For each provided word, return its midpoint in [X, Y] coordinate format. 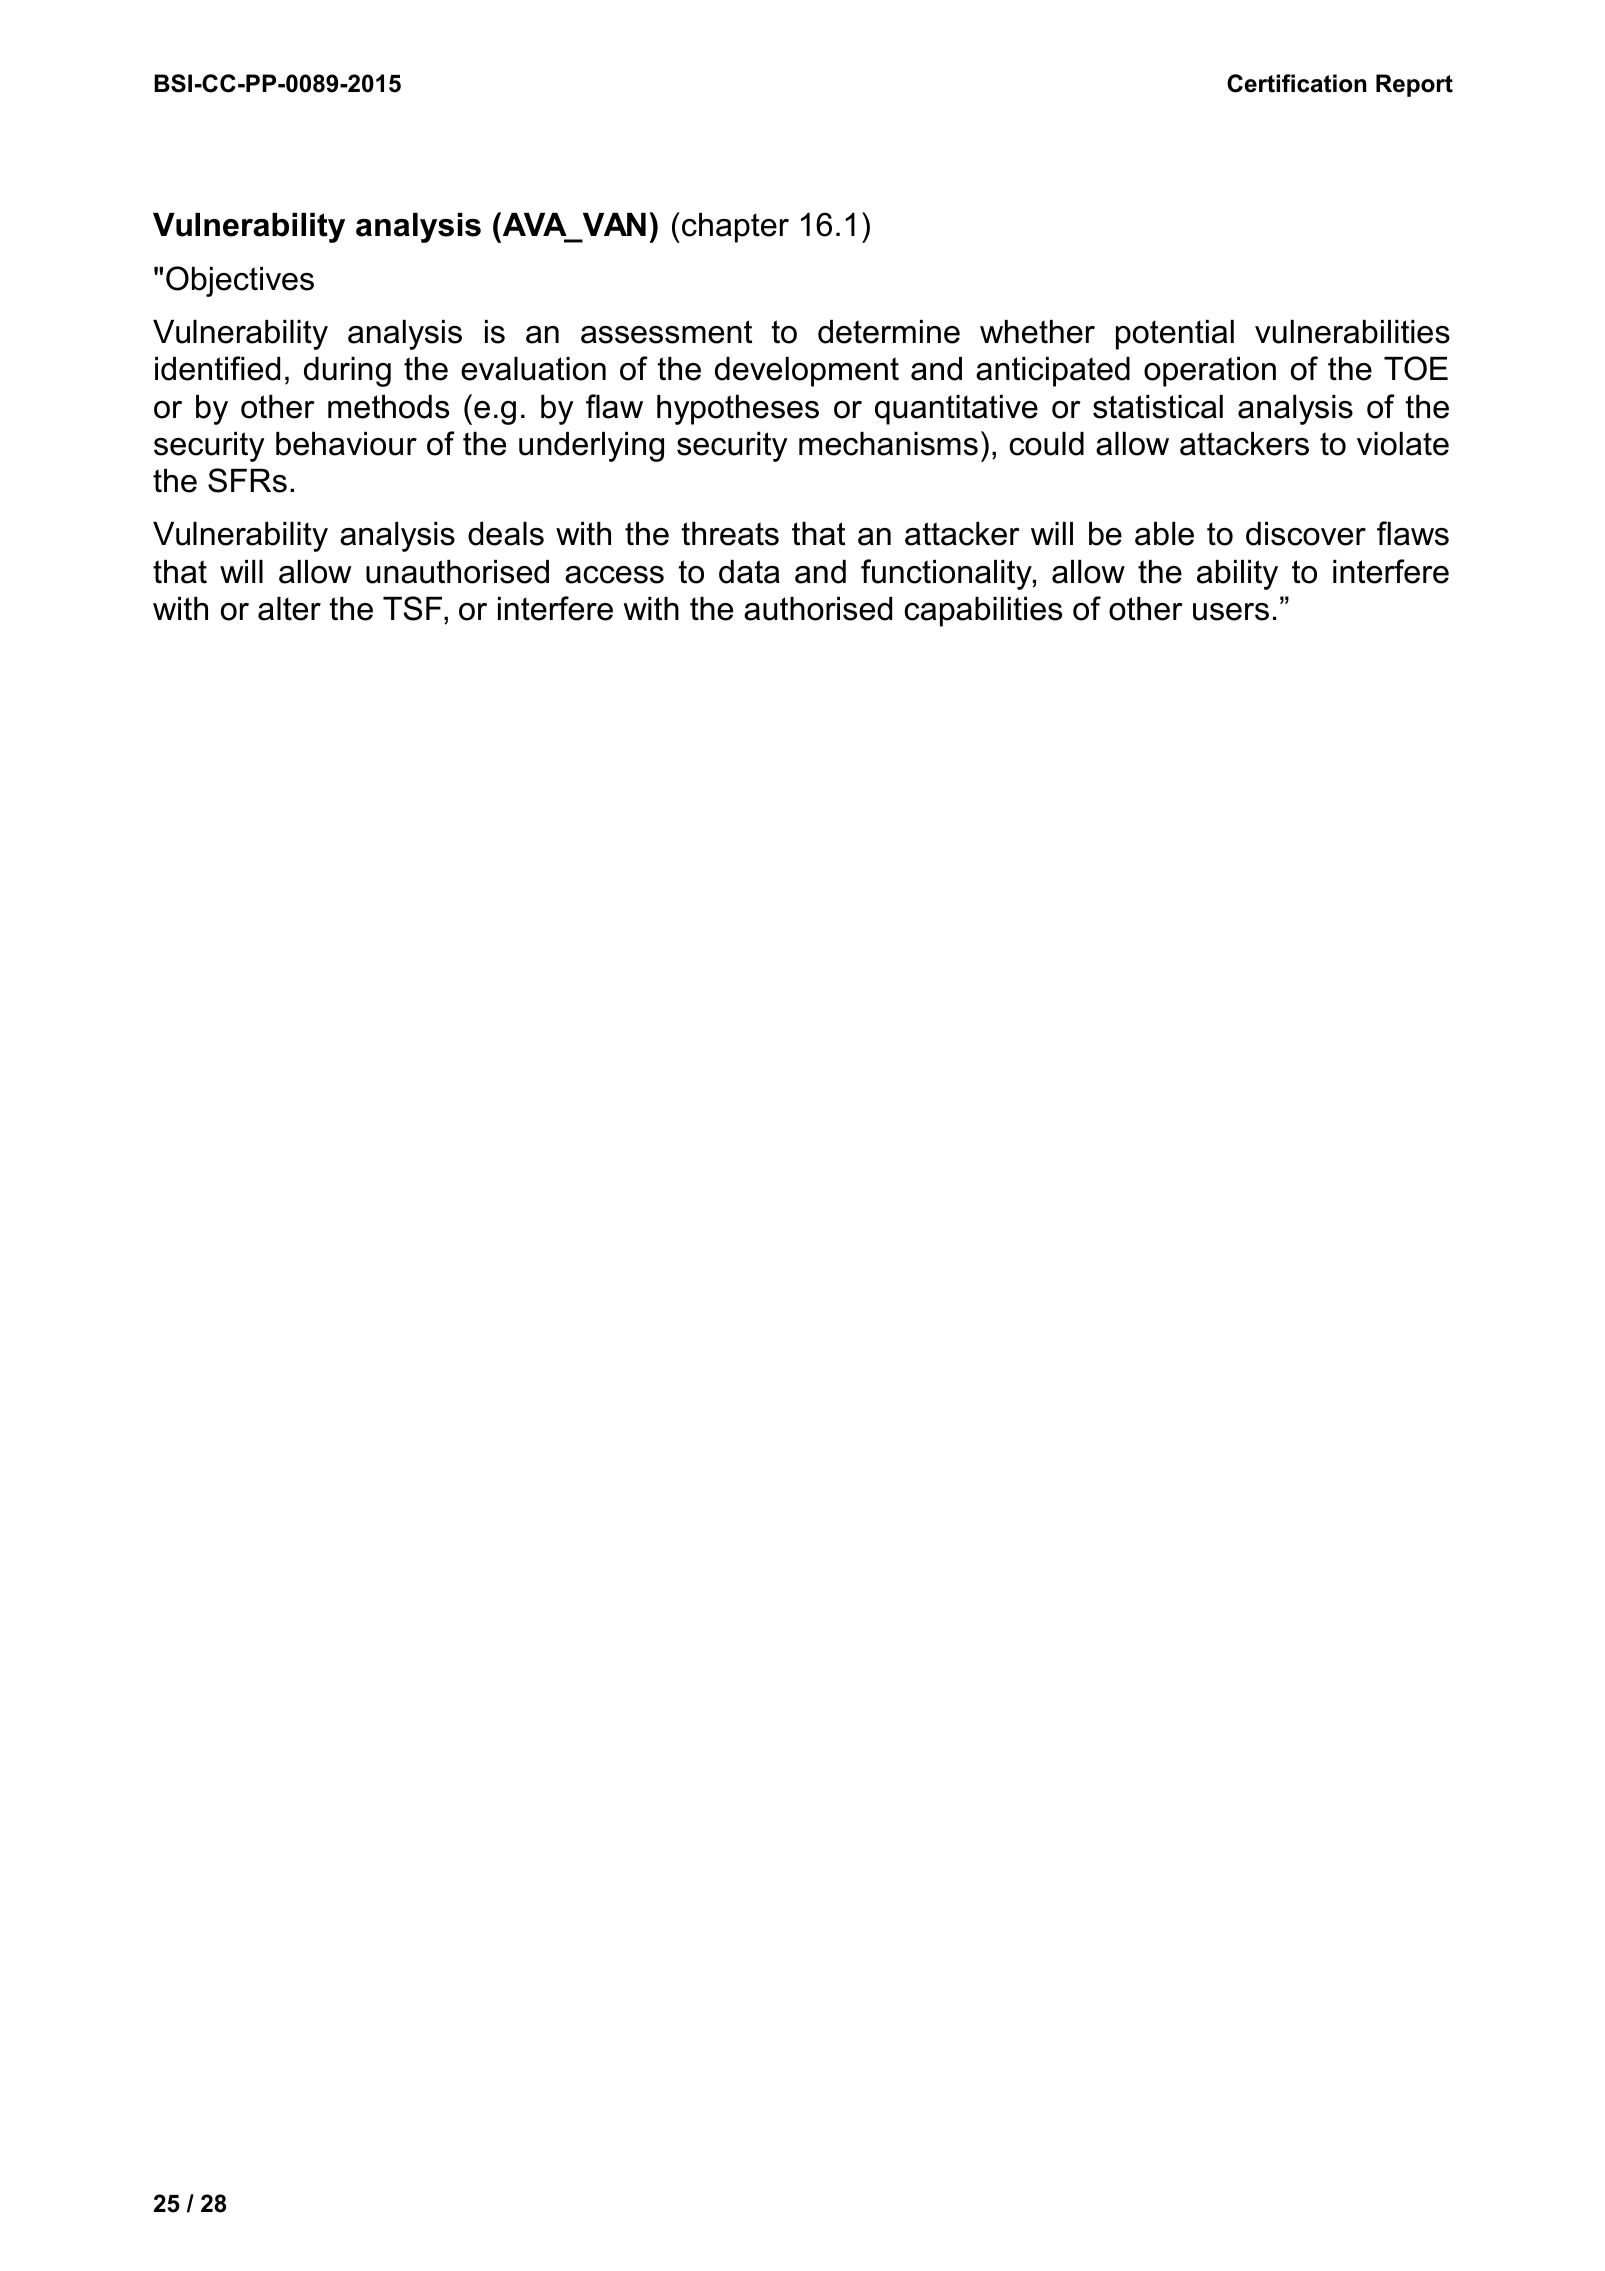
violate [1403, 444]
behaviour [346, 444]
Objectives [240, 281]
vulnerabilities [1352, 332]
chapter [735, 228]
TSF [414, 608]
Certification [1297, 83]
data [749, 572]
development [807, 372]
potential [1175, 335]
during [347, 372]
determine [889, 332]
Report [1414, 85]
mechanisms [888, 444]
